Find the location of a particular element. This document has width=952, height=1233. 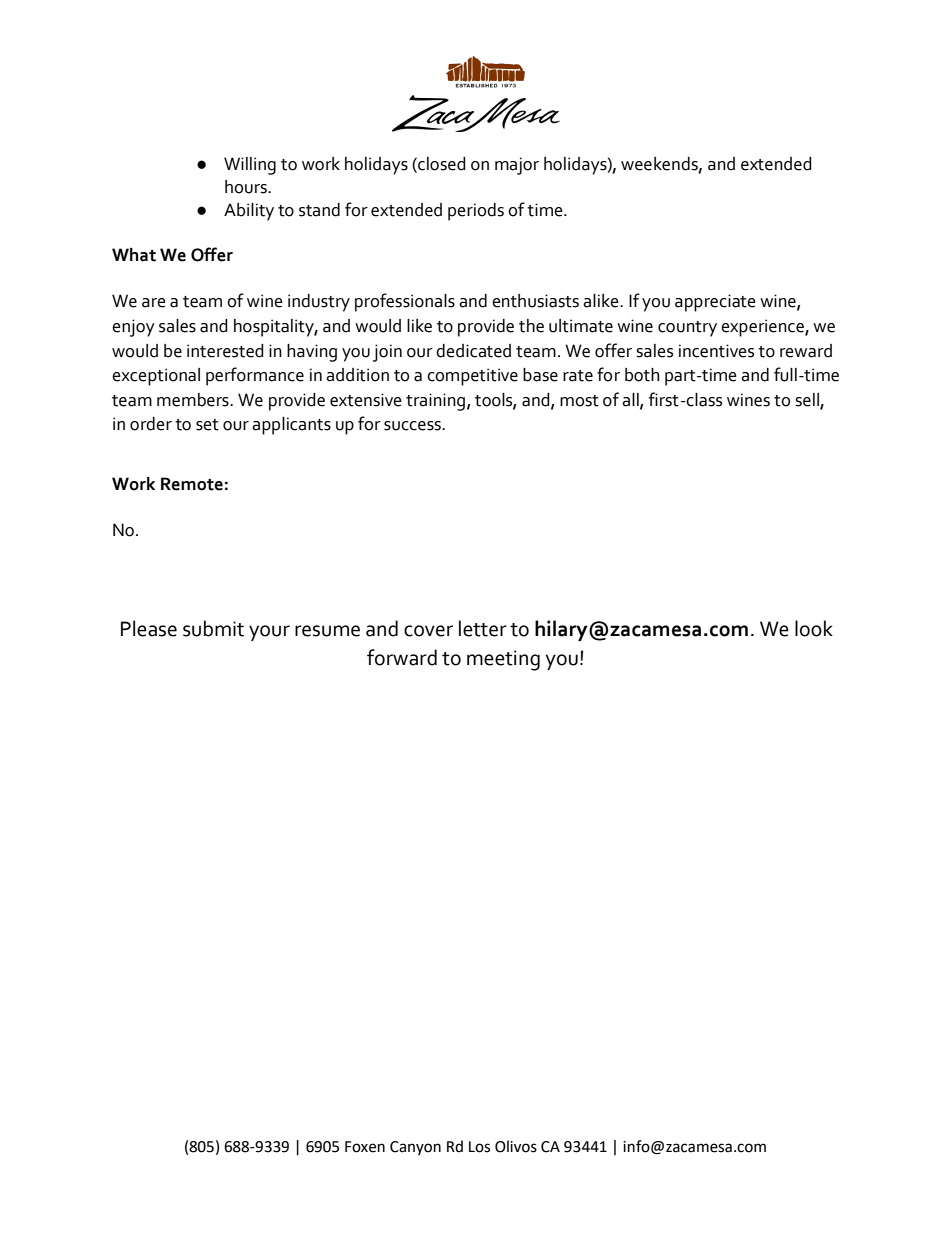

meeting is located at coordinates (503, 660).
